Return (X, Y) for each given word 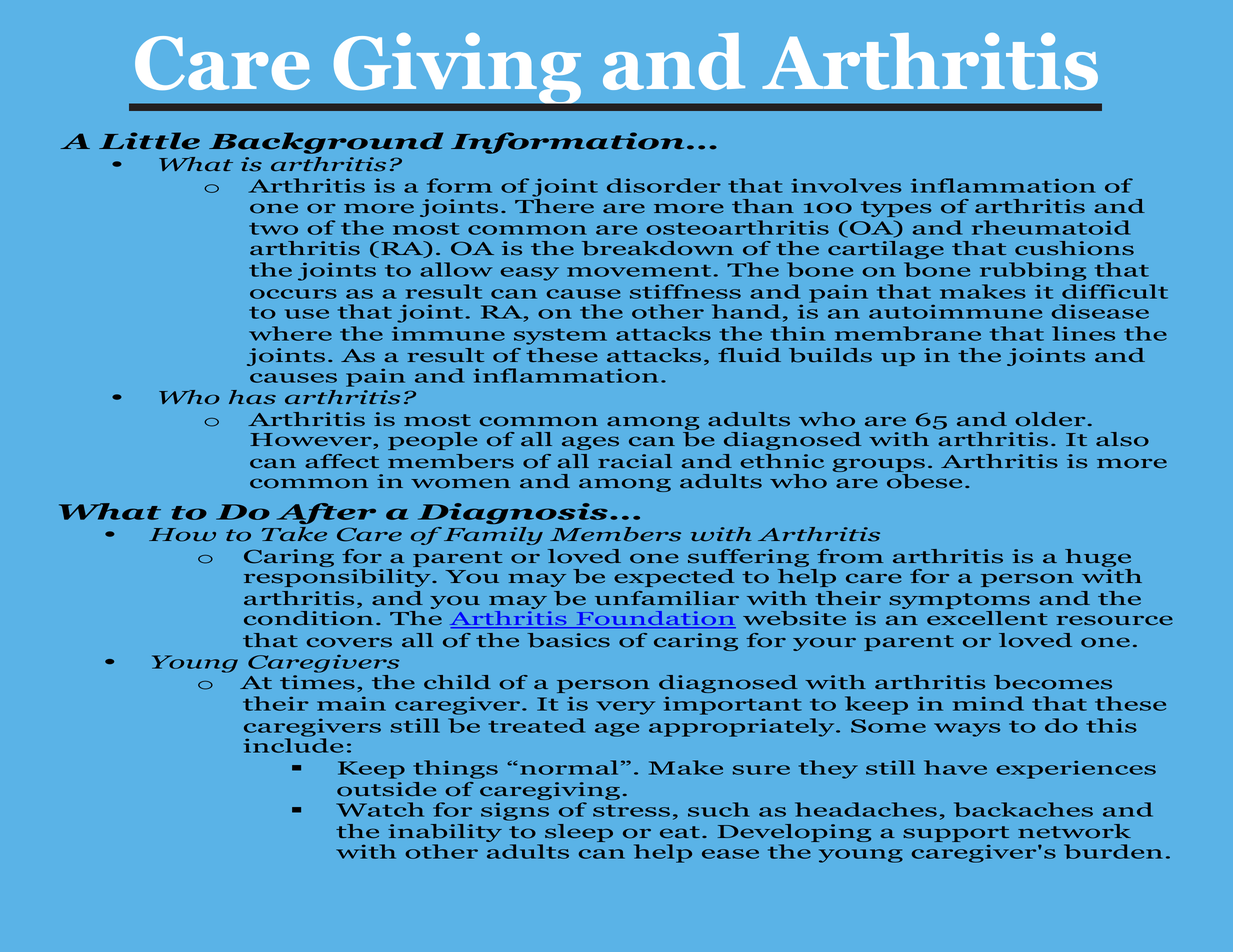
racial (635, 461)
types (896, 209)
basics (568, 640)
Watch (380, 809)
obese (924, 481)
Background (326, 143)
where (290, 333)
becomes (1053, 682)
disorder (664, 185)
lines (1083, 333)
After (326, 513)
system (560, 337)
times (317, 682)
